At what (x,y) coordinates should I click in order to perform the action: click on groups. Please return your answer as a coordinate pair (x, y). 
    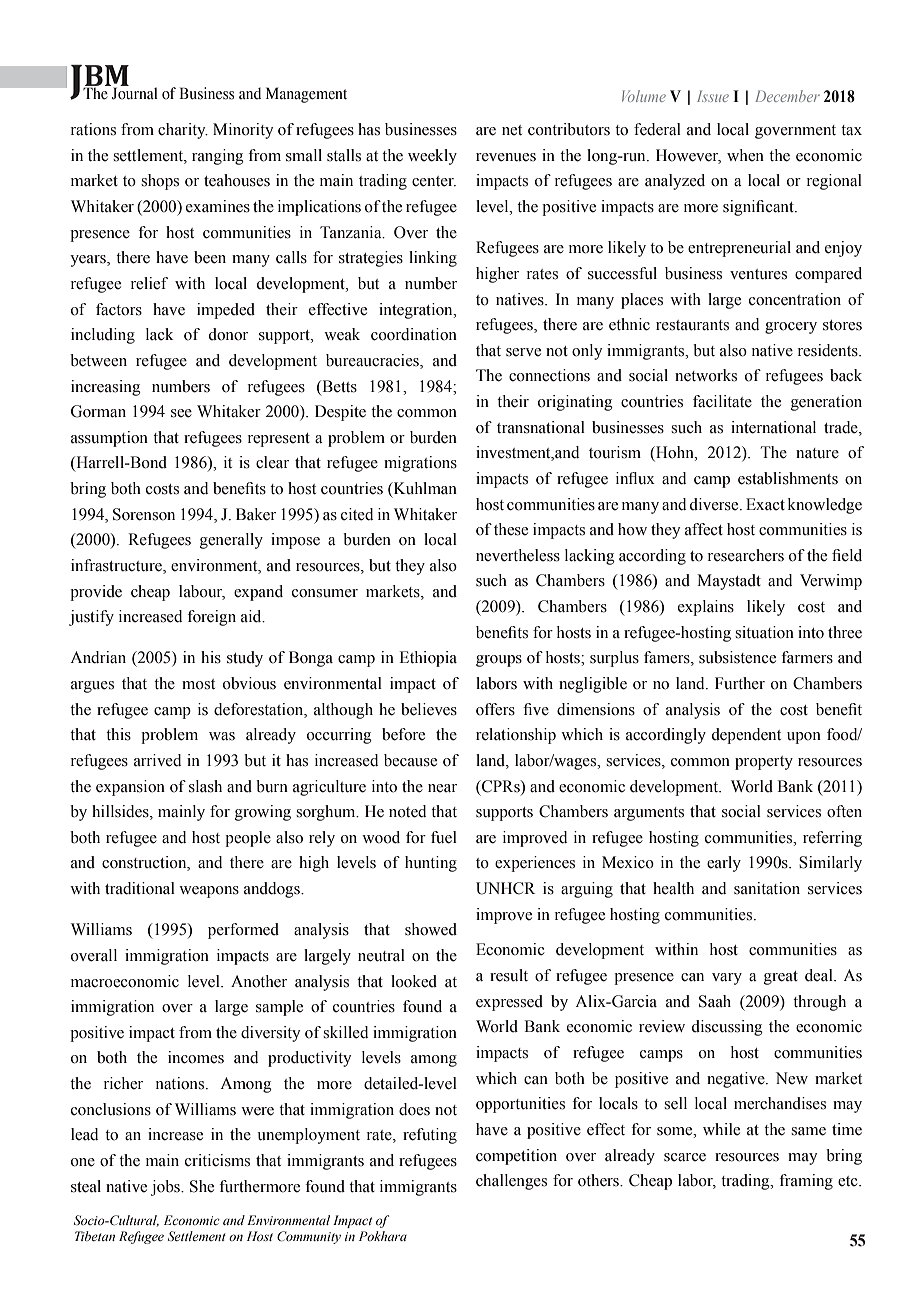
    Looking at the image, I should click on (499, 661).
